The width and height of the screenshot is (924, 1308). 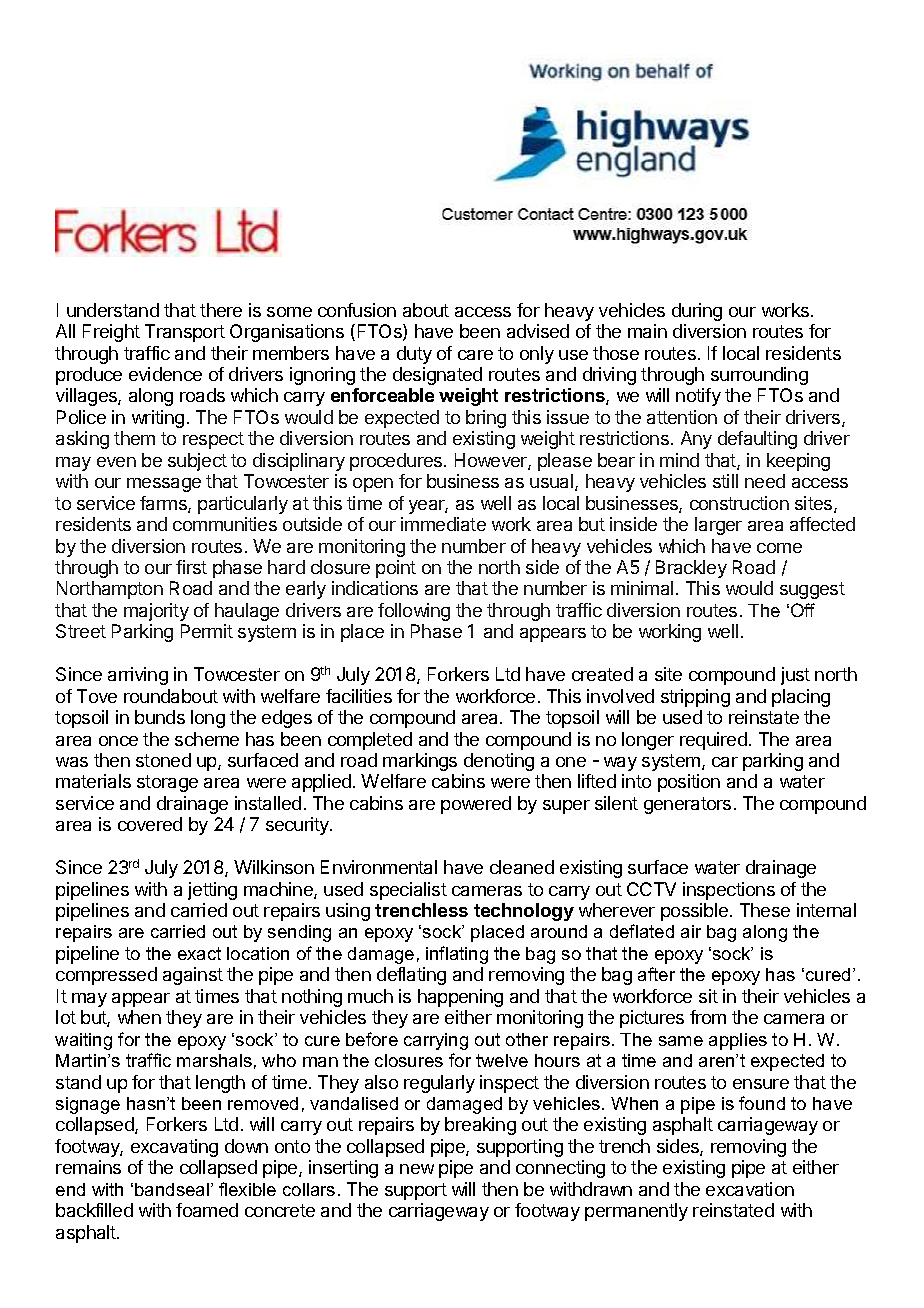 I want to click on excavating, so click(x=174, y=1148).
